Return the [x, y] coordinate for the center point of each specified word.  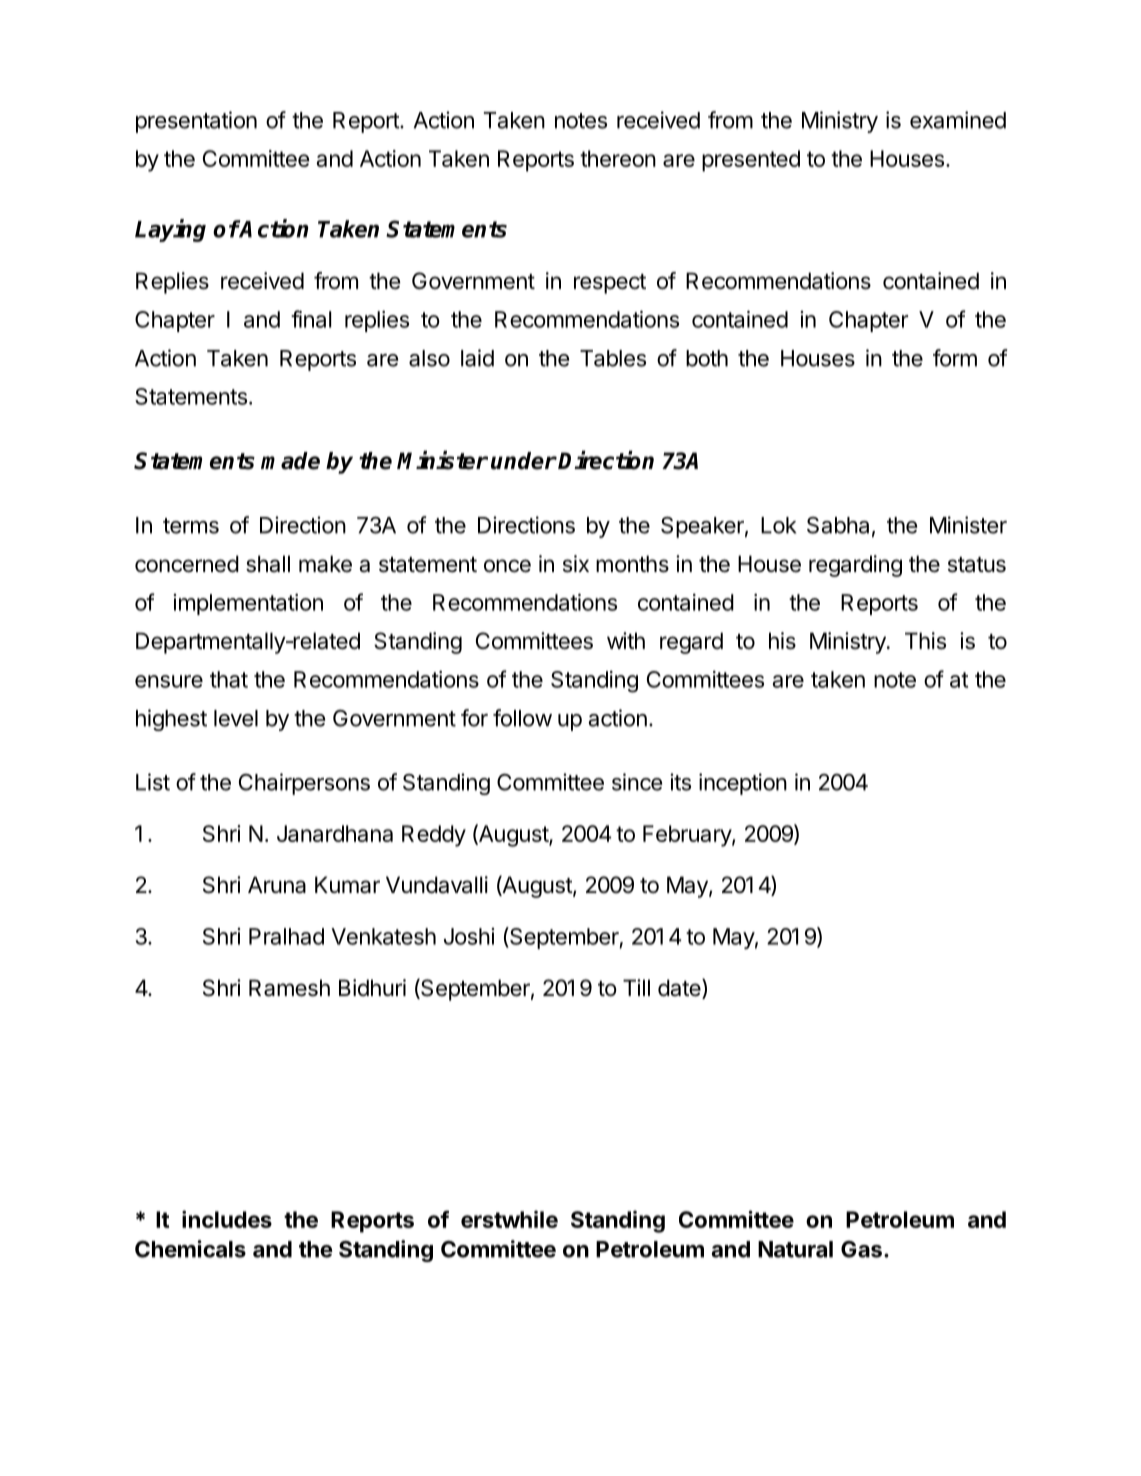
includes [227, 1219]
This [925, 641]
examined [958, 120]
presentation [196, 122]
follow [522, 718]
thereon [618, 158]
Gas [861, 1249]
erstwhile [509, 1219]
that [229, 679]
